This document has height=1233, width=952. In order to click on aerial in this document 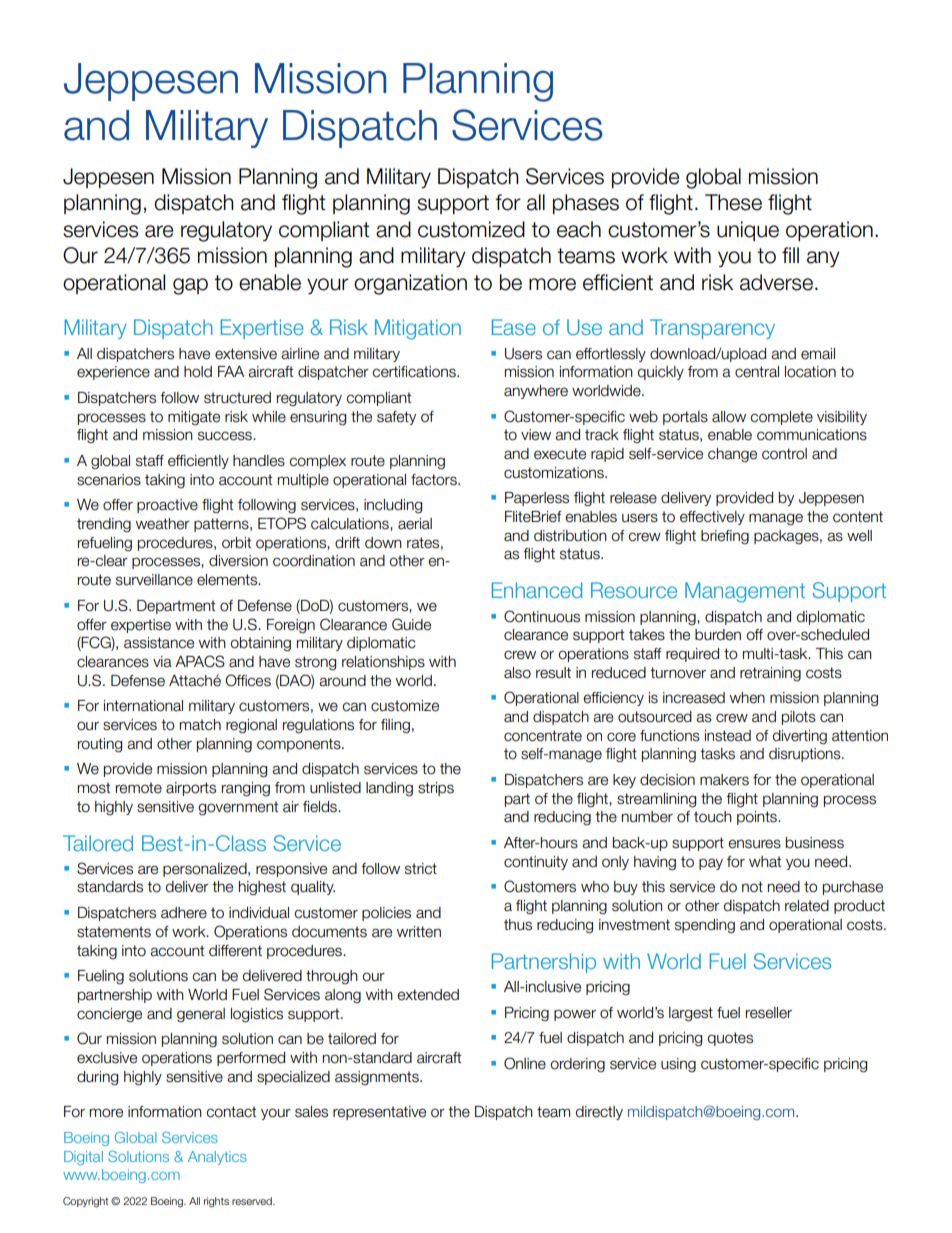, I will do `click(415, 524)`.
